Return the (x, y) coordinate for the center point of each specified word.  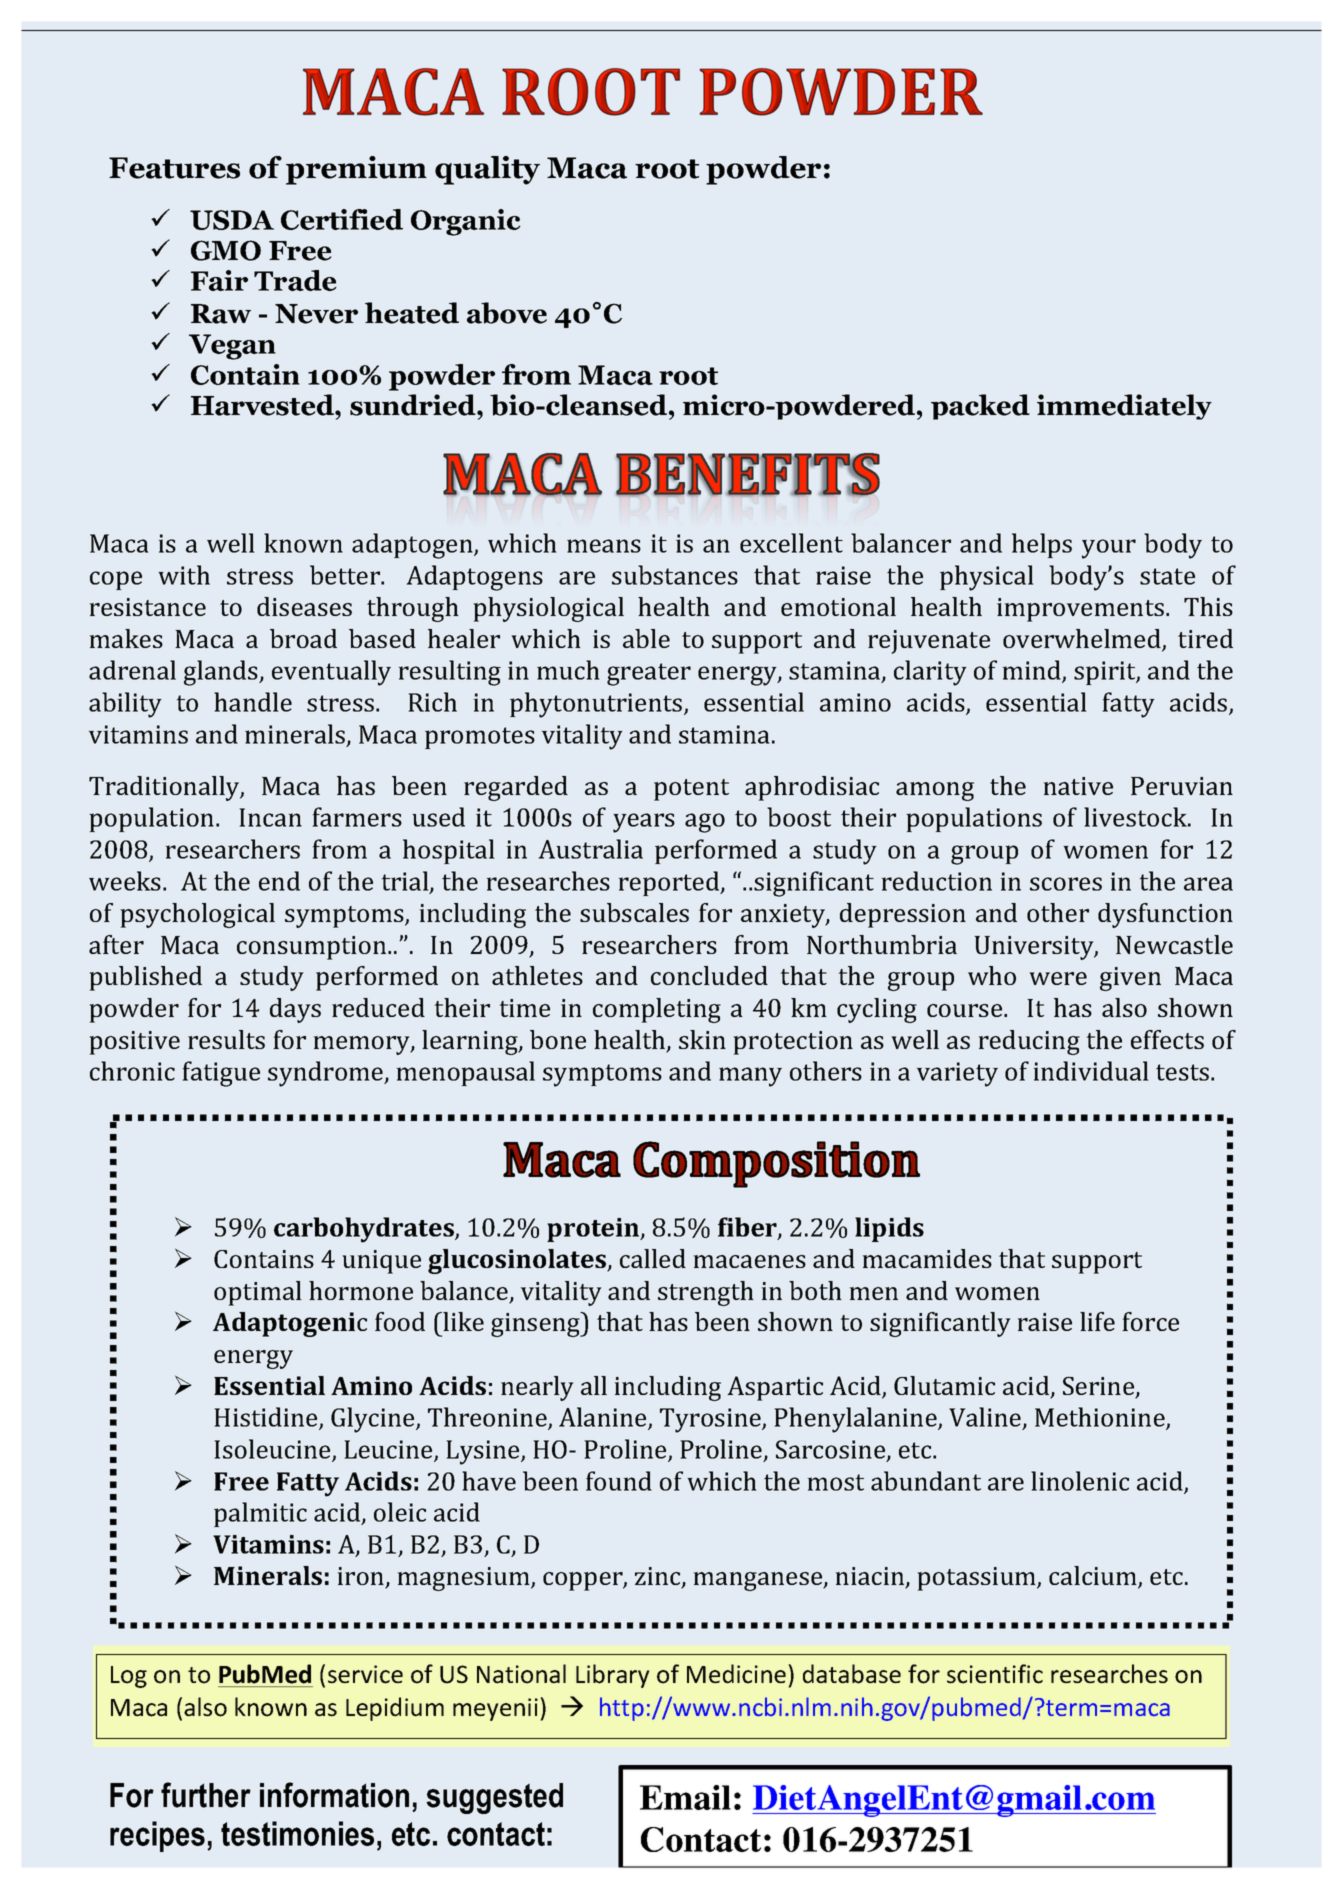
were (1058, 978)
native (1078, 786)
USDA (232, 220)
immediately (1124, 407)
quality (487, 170)
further (206, 1795)
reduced (378, 1007)
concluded (709, 975)
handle (253, 702)
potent (691, 790)
